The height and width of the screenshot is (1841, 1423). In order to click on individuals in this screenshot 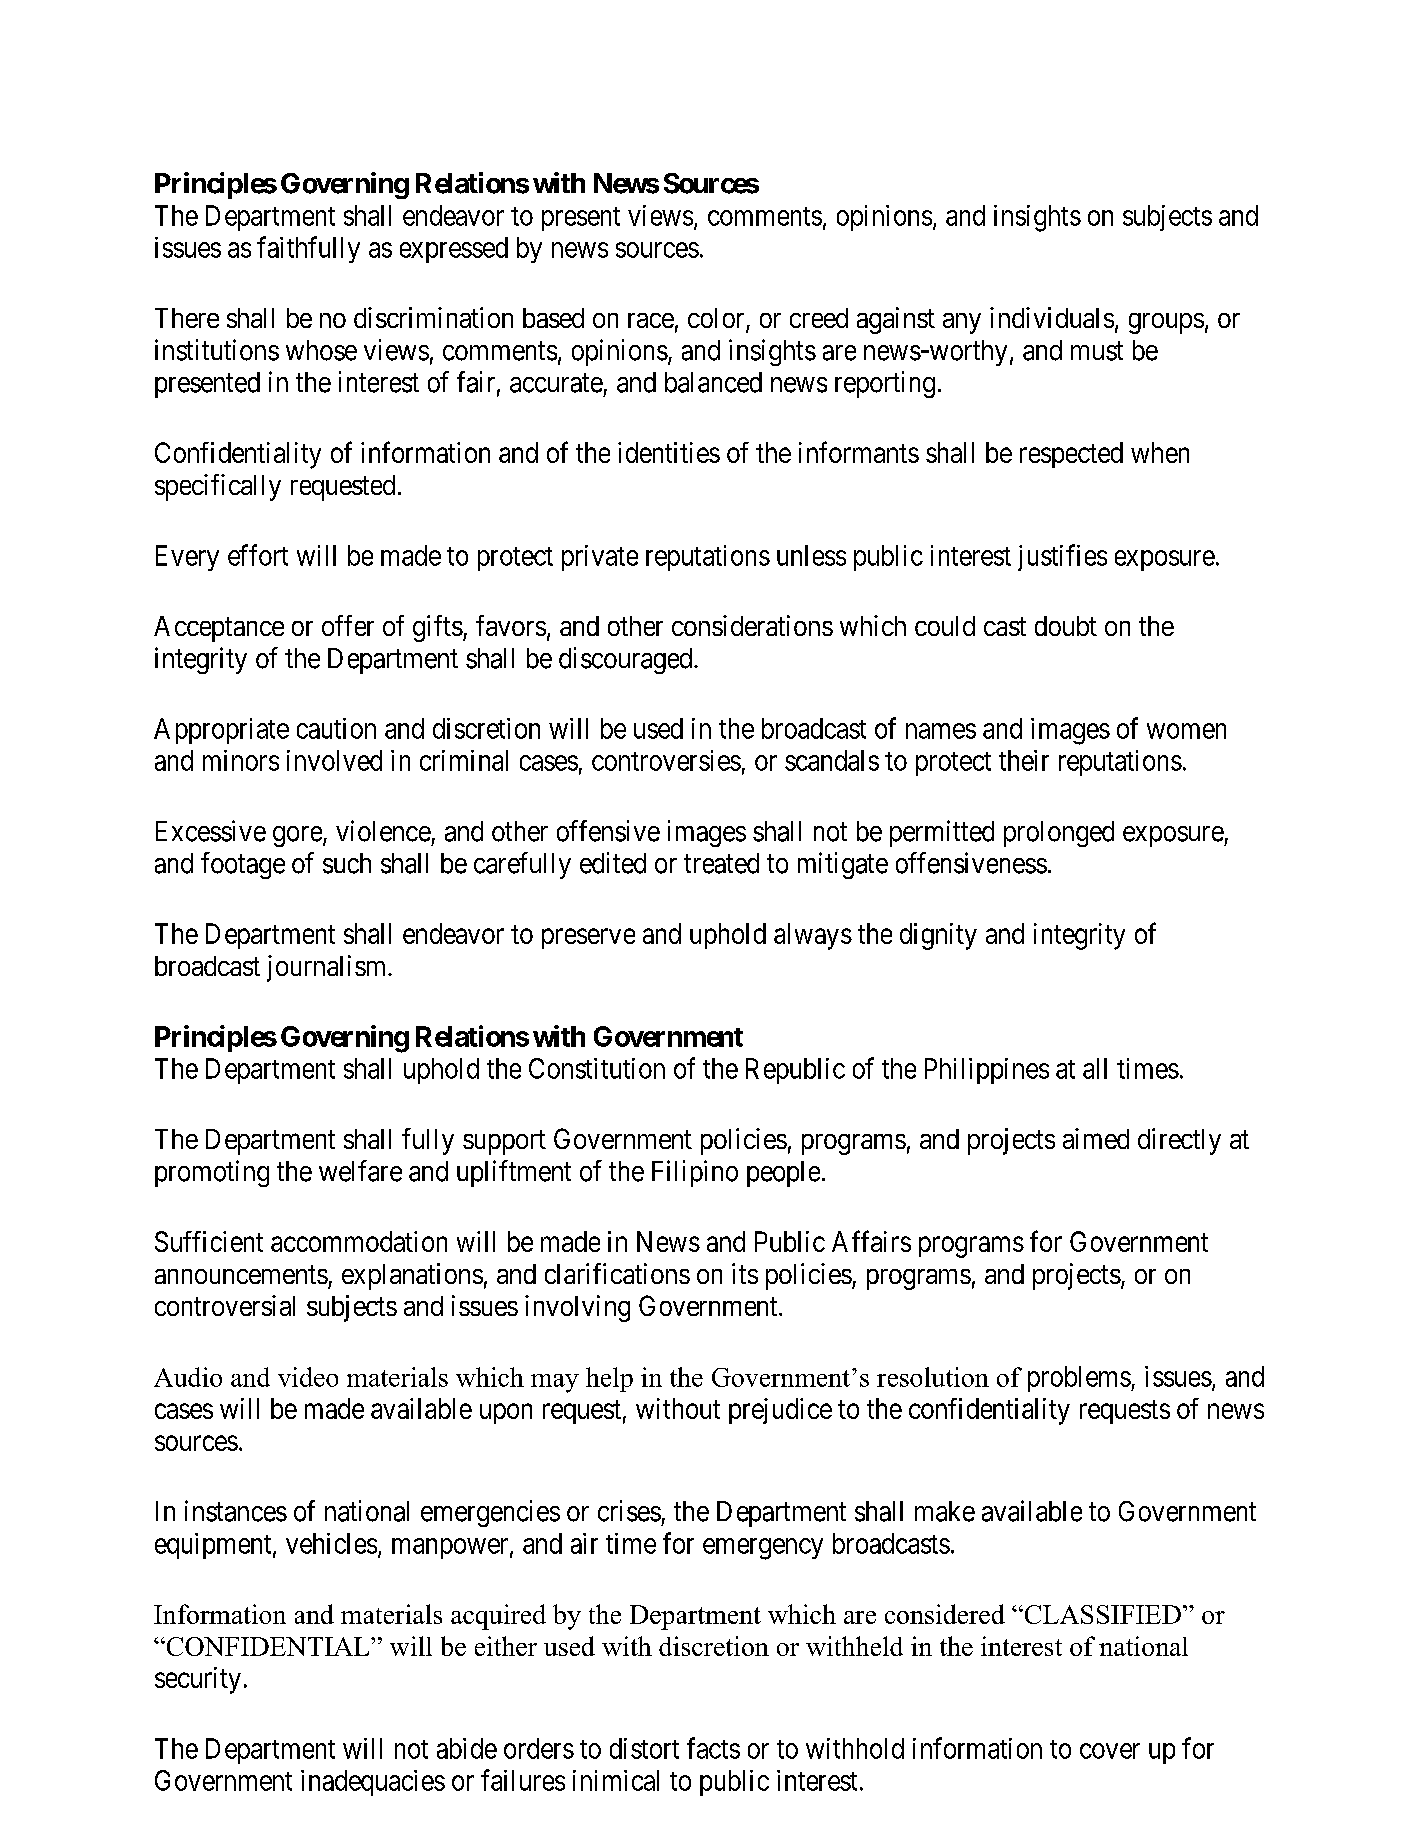, I will do `click(1052, 317)`.
